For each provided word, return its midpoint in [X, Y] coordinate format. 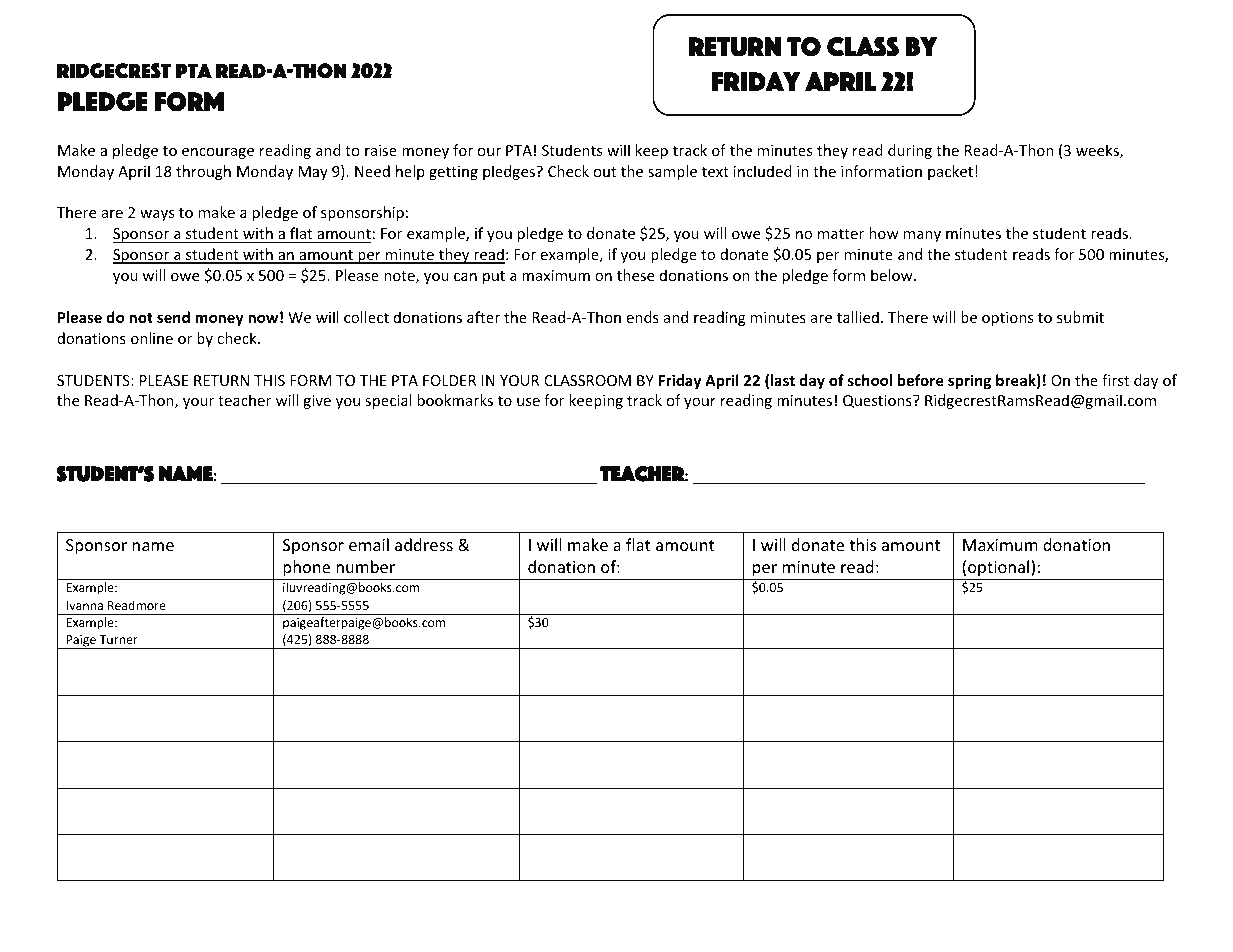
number [365, 566]
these [635, 275]
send [173, 317]
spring [969, 381]
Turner [118, 639]
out [605, 172]
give [317, 402]
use [528, 402]
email [369, 544]
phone [307, 570]
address [424, 544]
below [893, 275]
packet [950, 172]
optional [999, 570]
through [203, 172]
